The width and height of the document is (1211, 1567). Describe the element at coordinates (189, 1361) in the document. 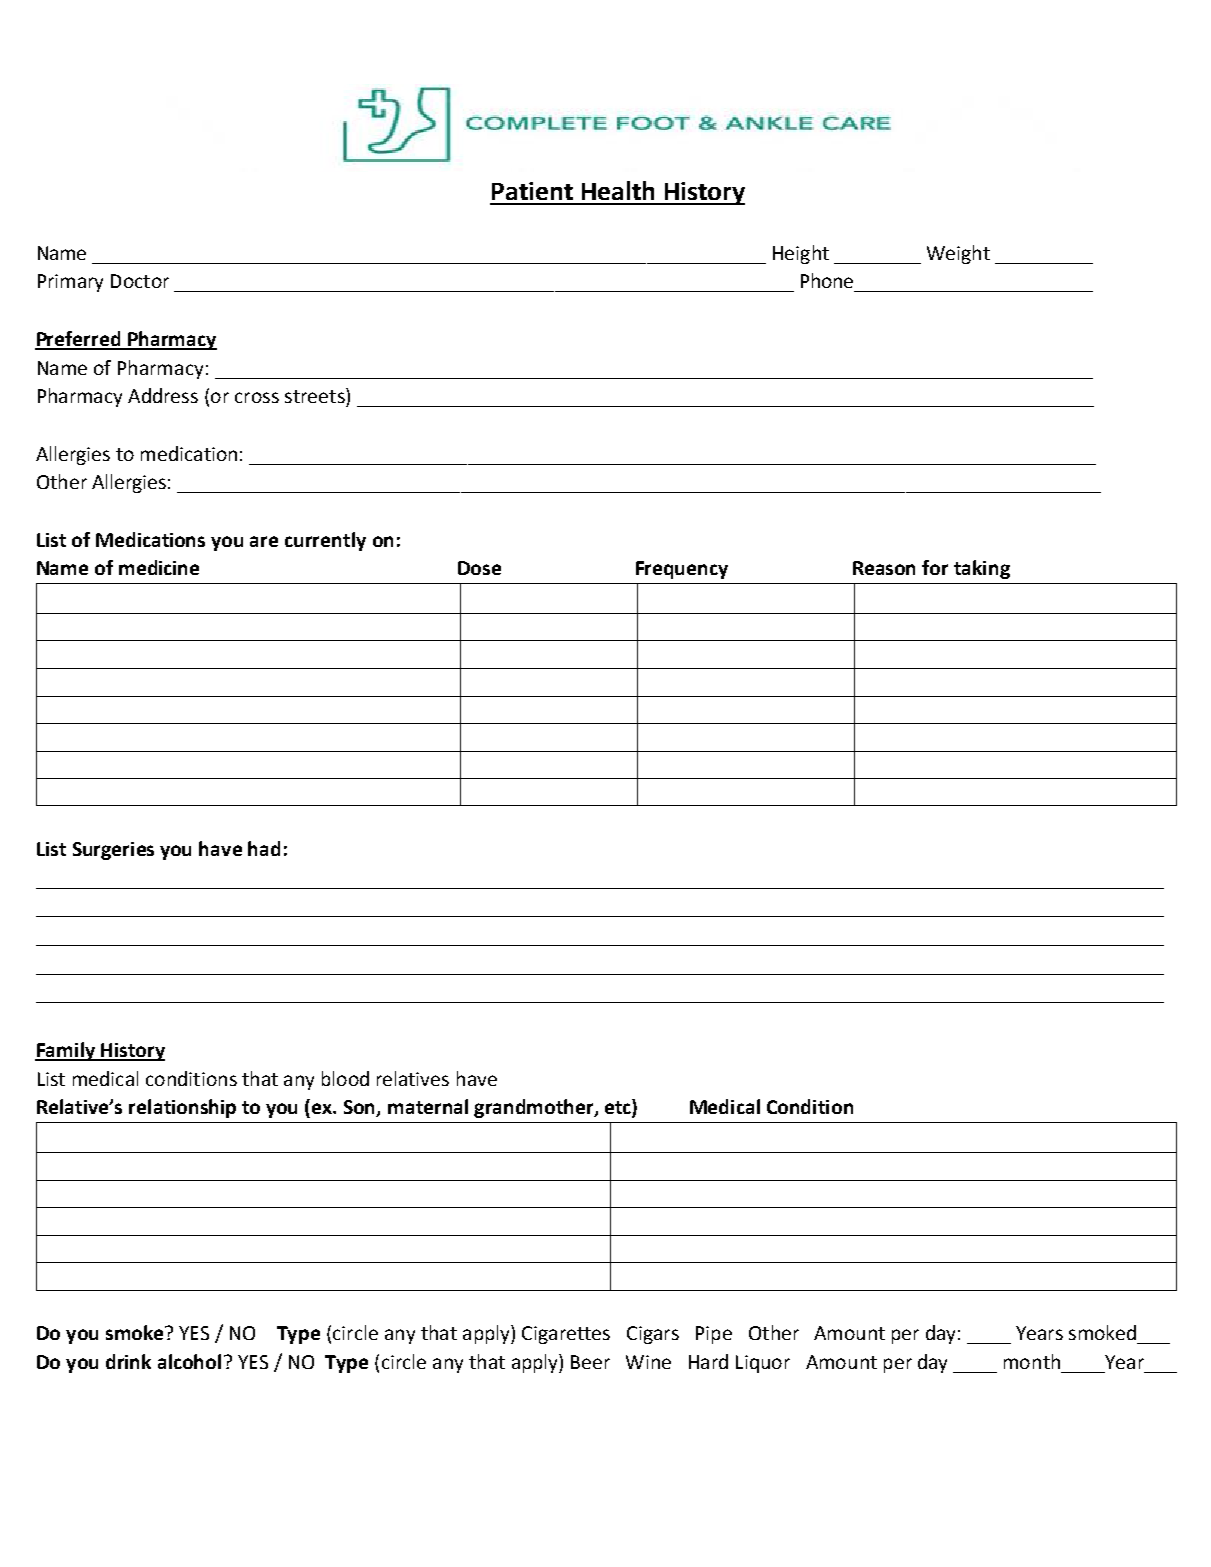

I see `alcohol` at that location.
